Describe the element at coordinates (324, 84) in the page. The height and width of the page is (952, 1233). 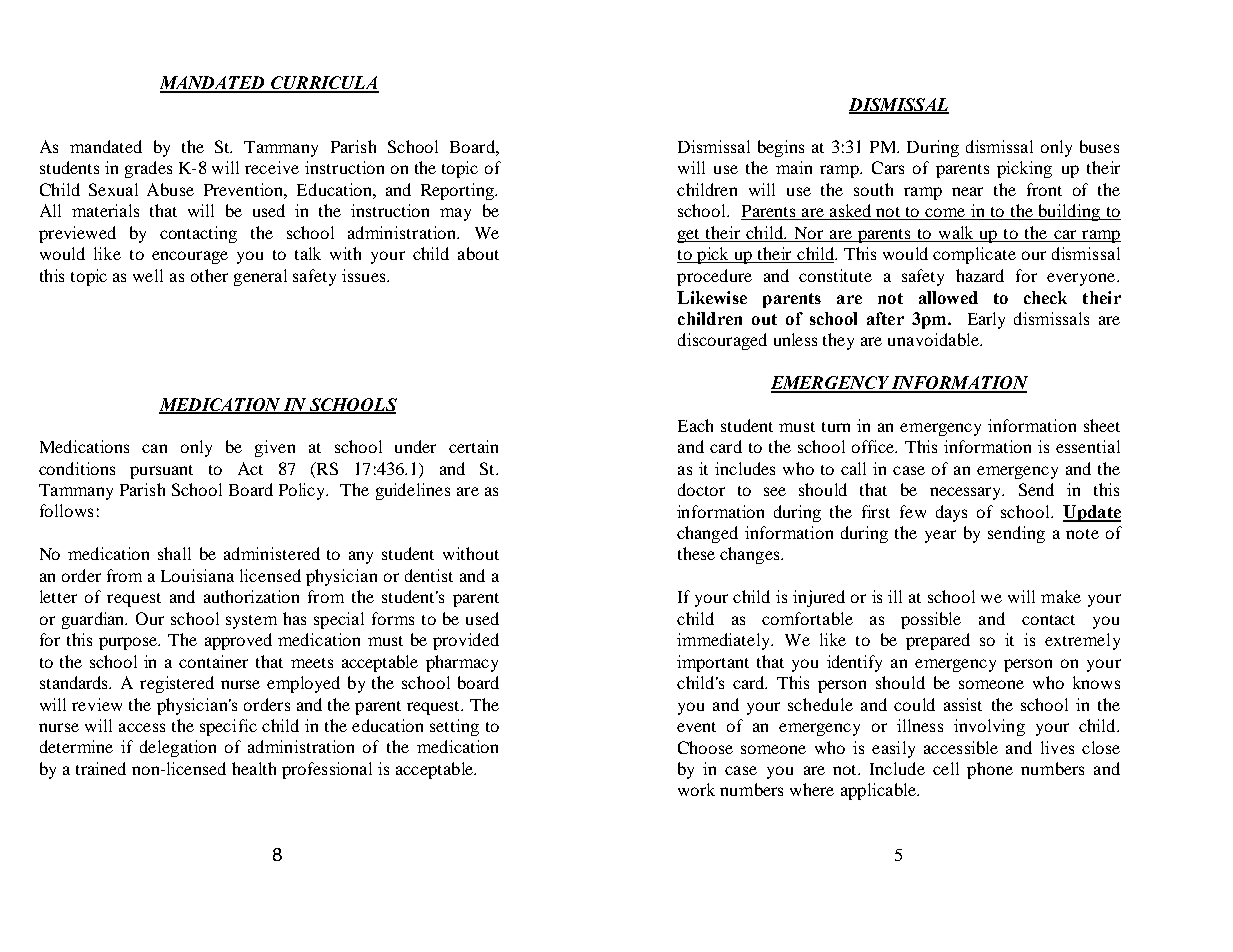
I see `CURRICULA` at that location.
